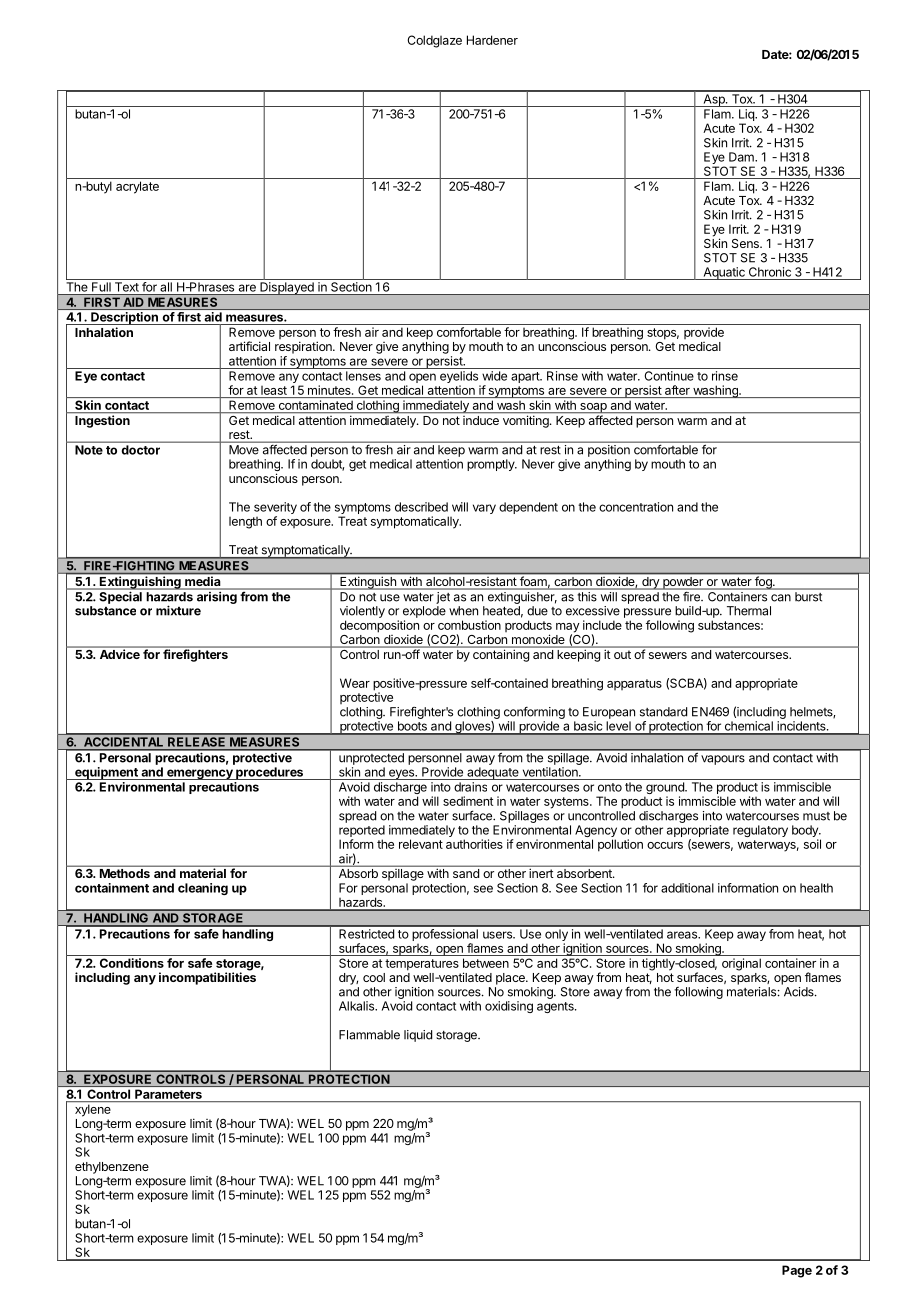 The height and width of the screenshot is (1308, 924). I want to click on after, so click(677, 390).
